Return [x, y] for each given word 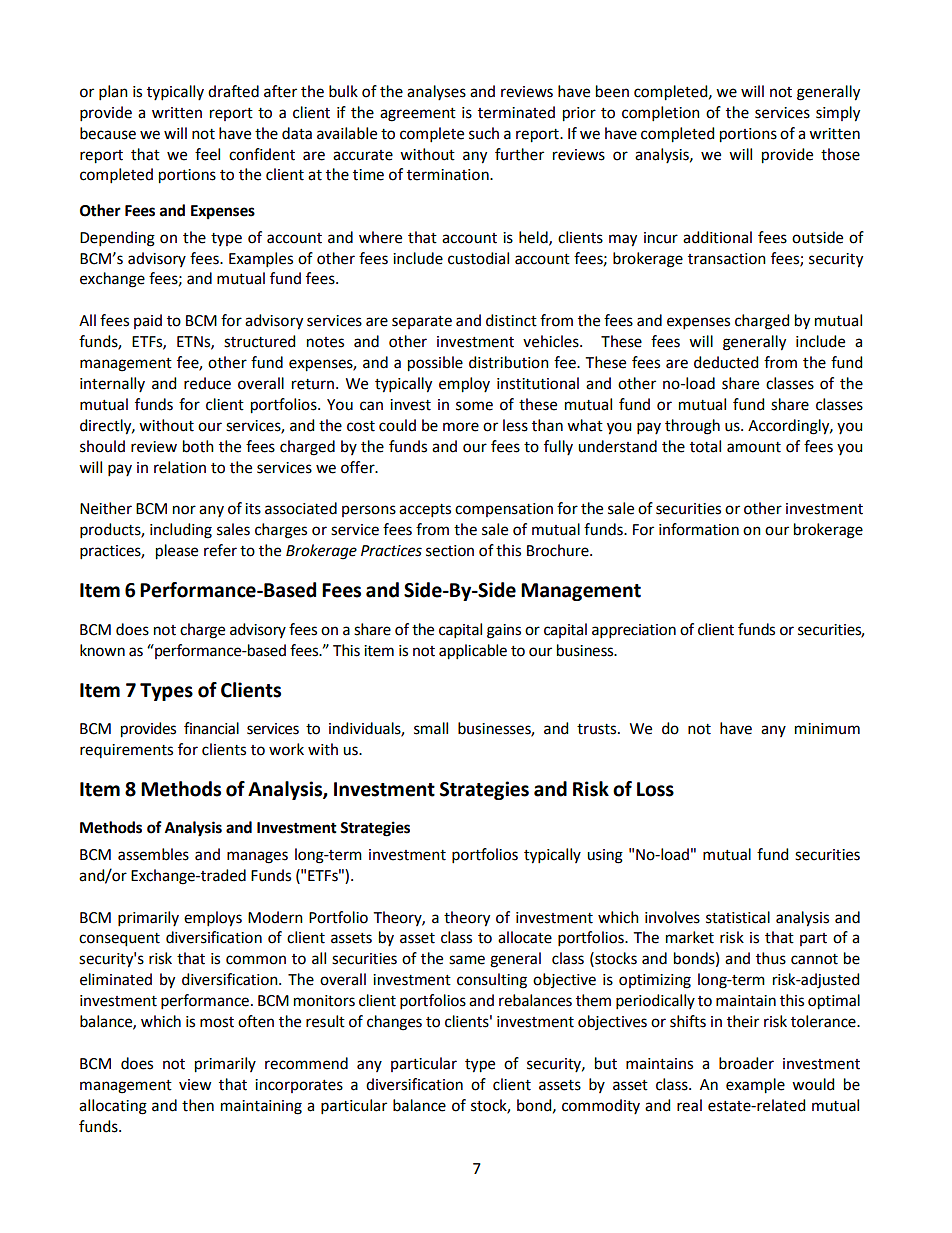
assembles [153, 854]
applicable [473, 652]
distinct [511, 320]
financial [211, 728]
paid [148, 321]
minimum [827, 729]
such [484, 133]
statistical [738, 917]
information [699, 529]
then [198, 1105]
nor [184, 510]
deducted [726, 362]
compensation [504, 510]
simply [838, 114]
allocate [525, 937]
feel [207, 154]
